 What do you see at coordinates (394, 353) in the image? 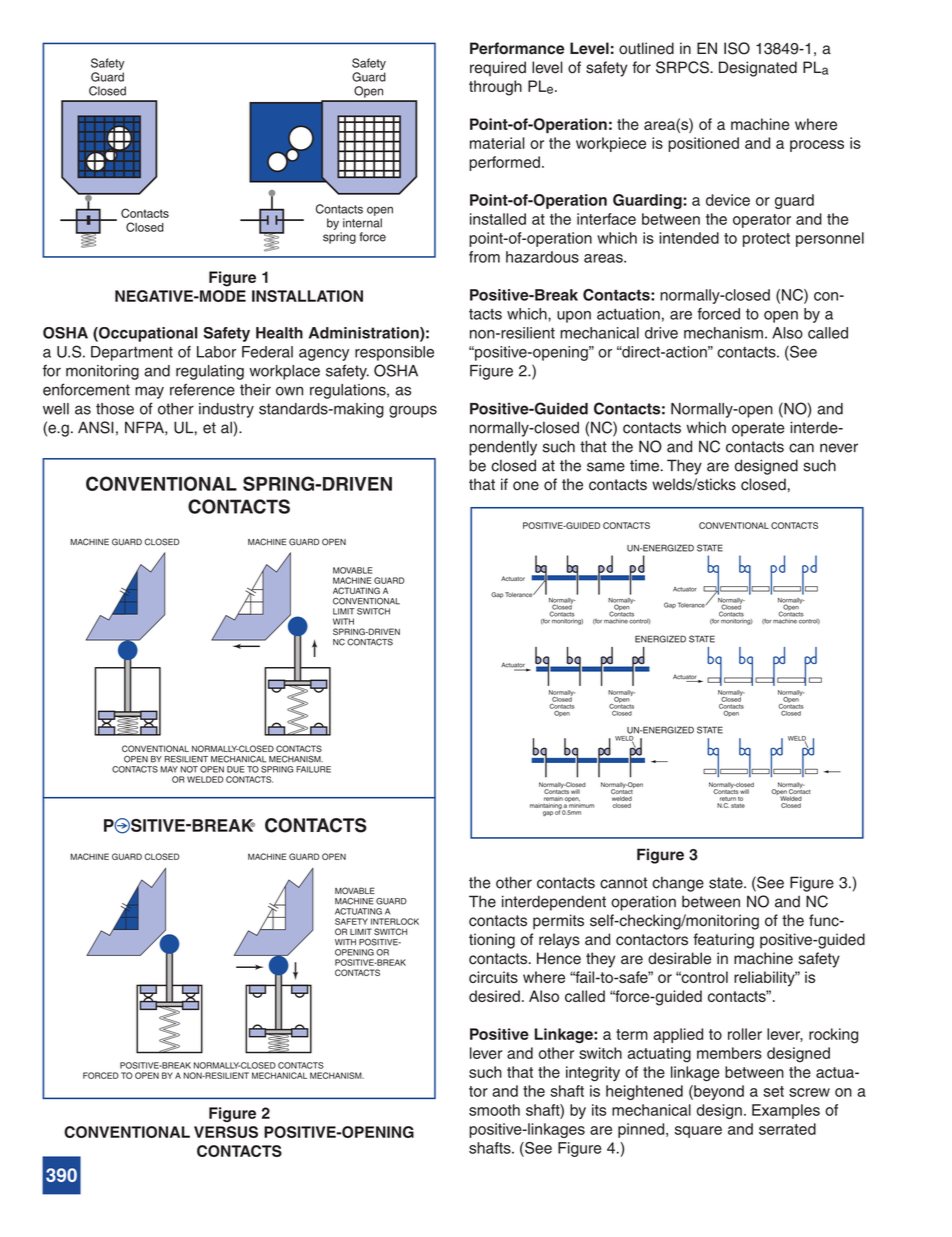
I see `responsible` at bounding box center [394, 353].
